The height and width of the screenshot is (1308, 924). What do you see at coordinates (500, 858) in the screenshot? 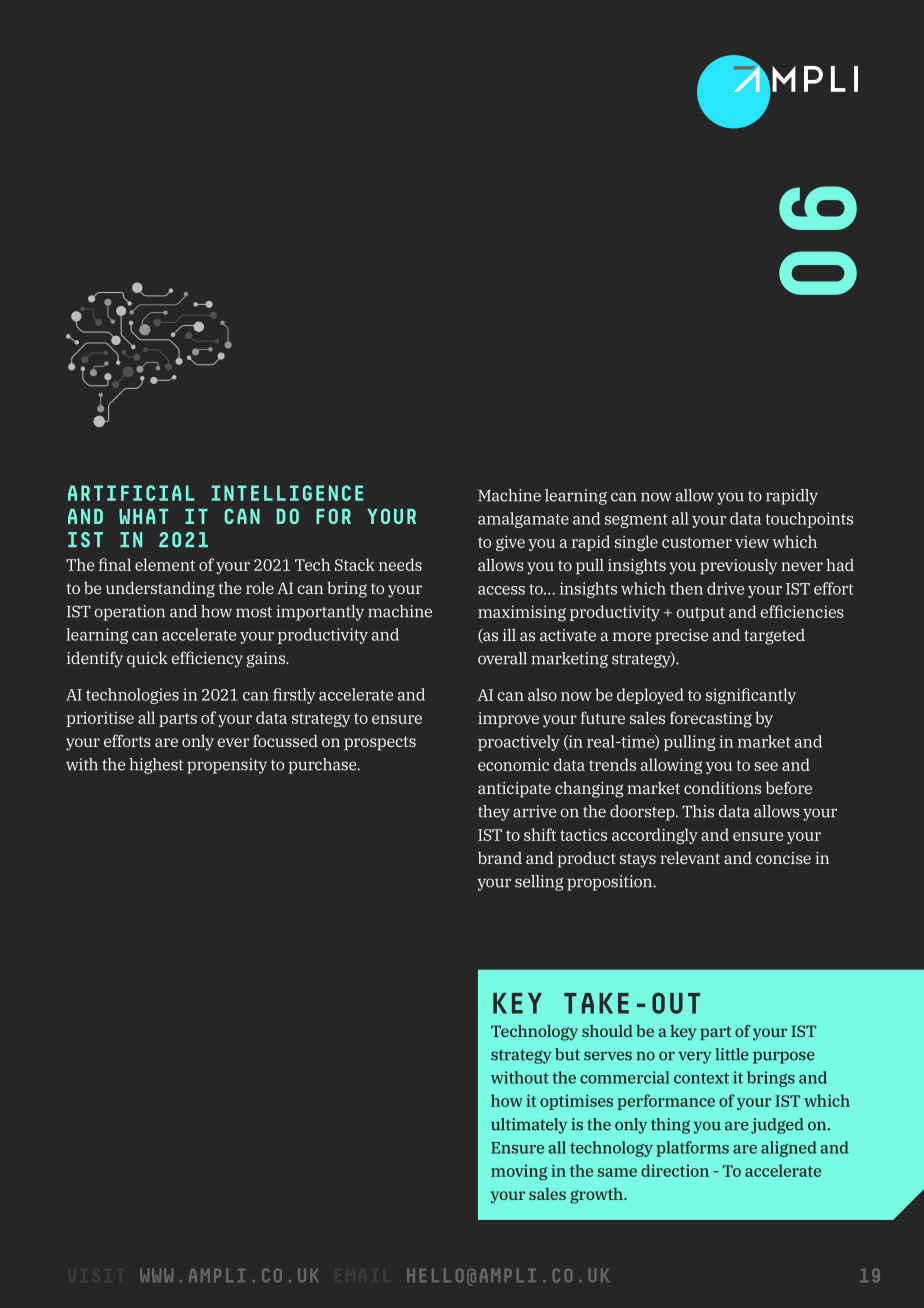
I see `brand` at bounding box center [500, 858].
